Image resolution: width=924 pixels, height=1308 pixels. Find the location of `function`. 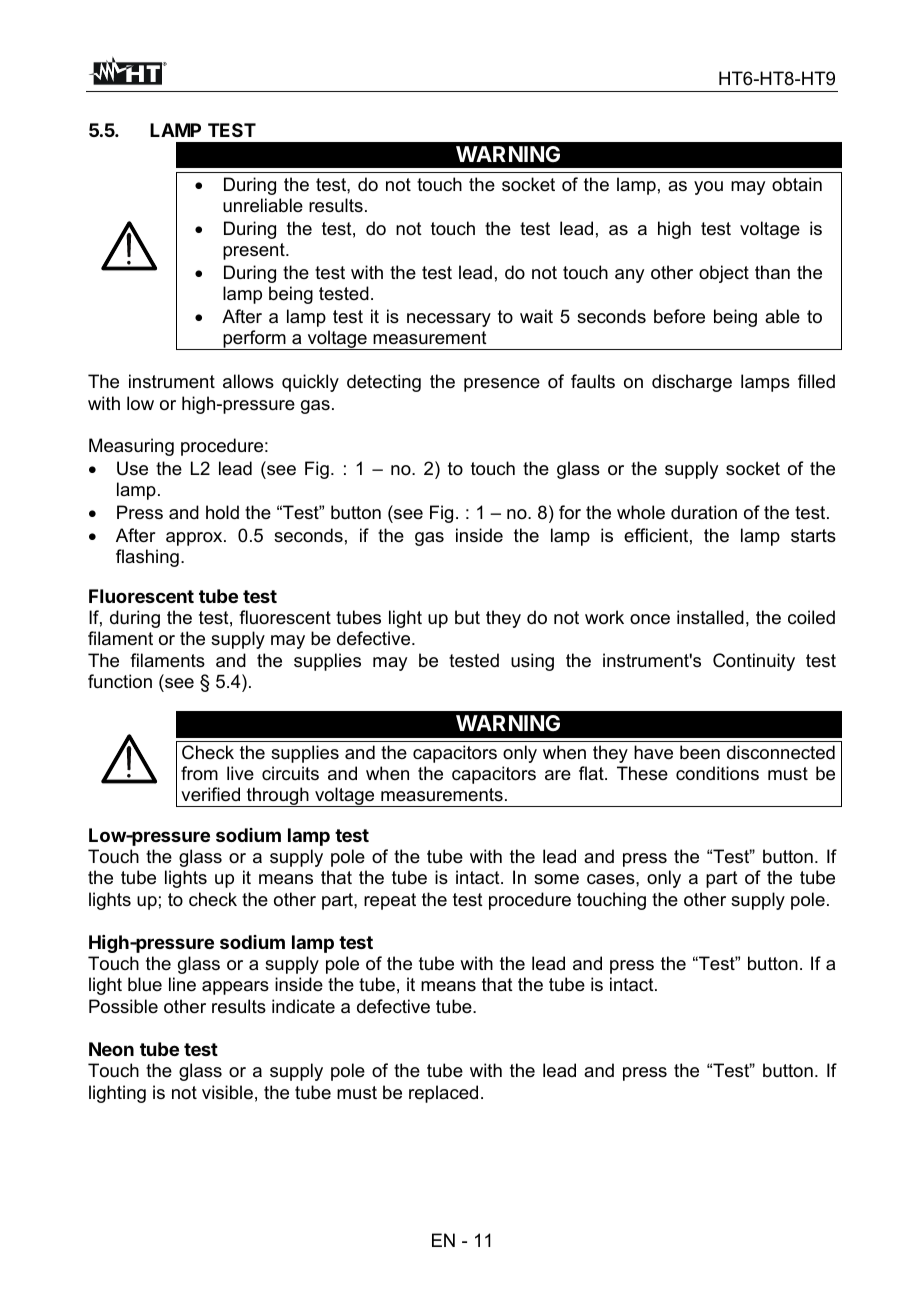

function is located at coordinates (120, 681).
